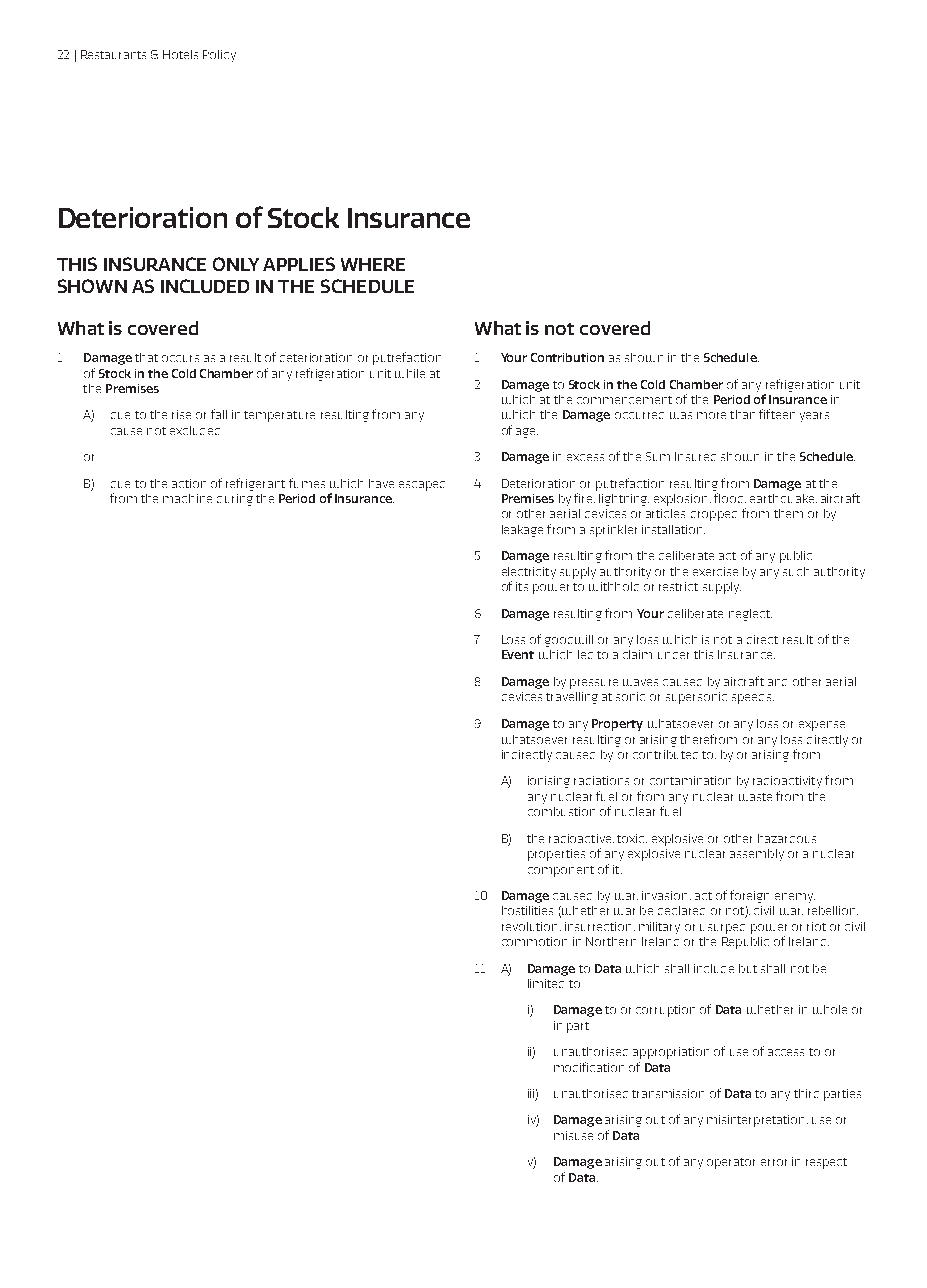 This document has height=1288, width=927. Describe the element at coordinates (757, 855) in the document. I see `assembly` at that location.
